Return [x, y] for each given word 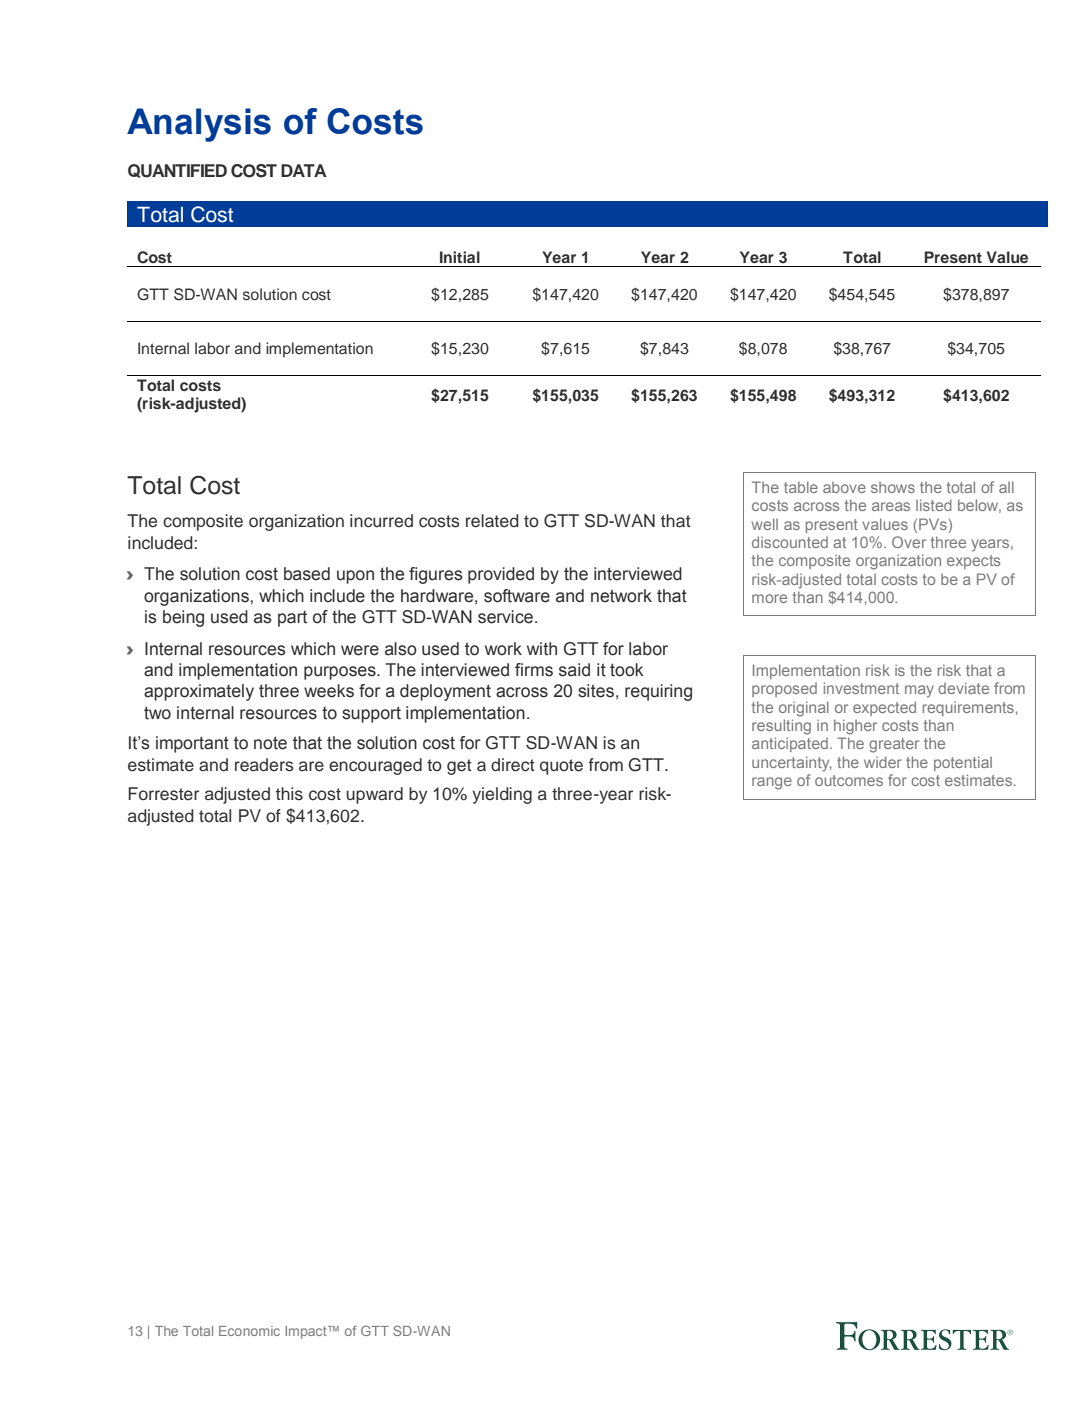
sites [596, 691]
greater [894, 745]
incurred [381, 521]
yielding [502, 795]
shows [893, 487]
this [289, 794]
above [844, 487]
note [270, 743]
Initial [460, 257]
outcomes [849, 780]
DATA [304, 170]
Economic [249, 1331]
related [492, 521]
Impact [307, 1332]
